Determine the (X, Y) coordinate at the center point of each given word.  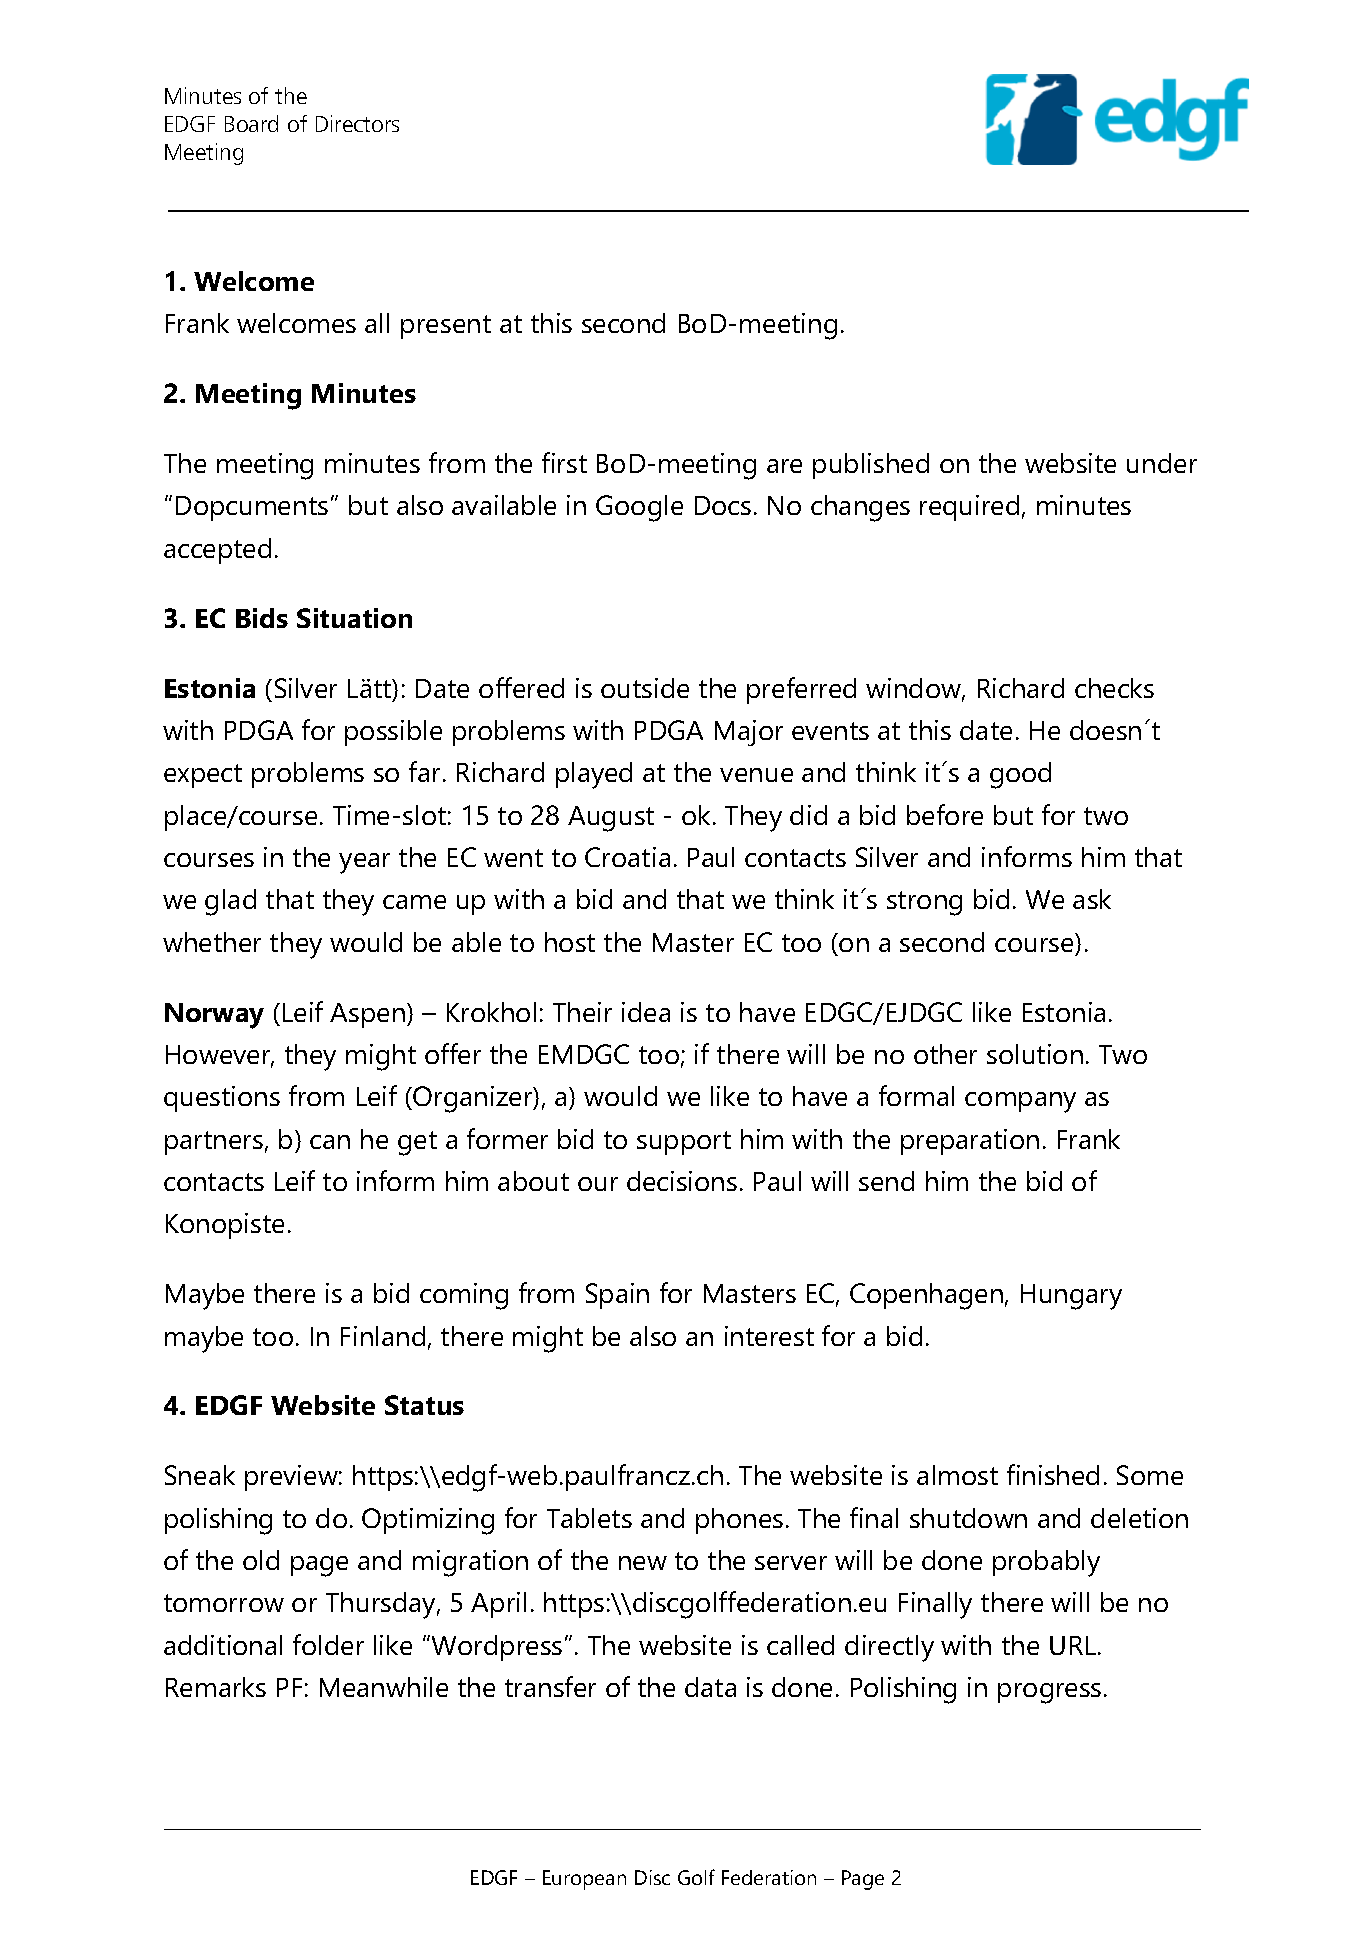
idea (646, 1012)
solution (1035, 1054)
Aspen (367, 1015)
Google (639, 508)
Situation (354, 618)
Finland (383, 1336)
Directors (357, 123)
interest (769, 1336)
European (584, 1880)
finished (1053, 1474)
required (969, 508)
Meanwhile (384, 1687)
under (1162, 463)
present (446, 327)
